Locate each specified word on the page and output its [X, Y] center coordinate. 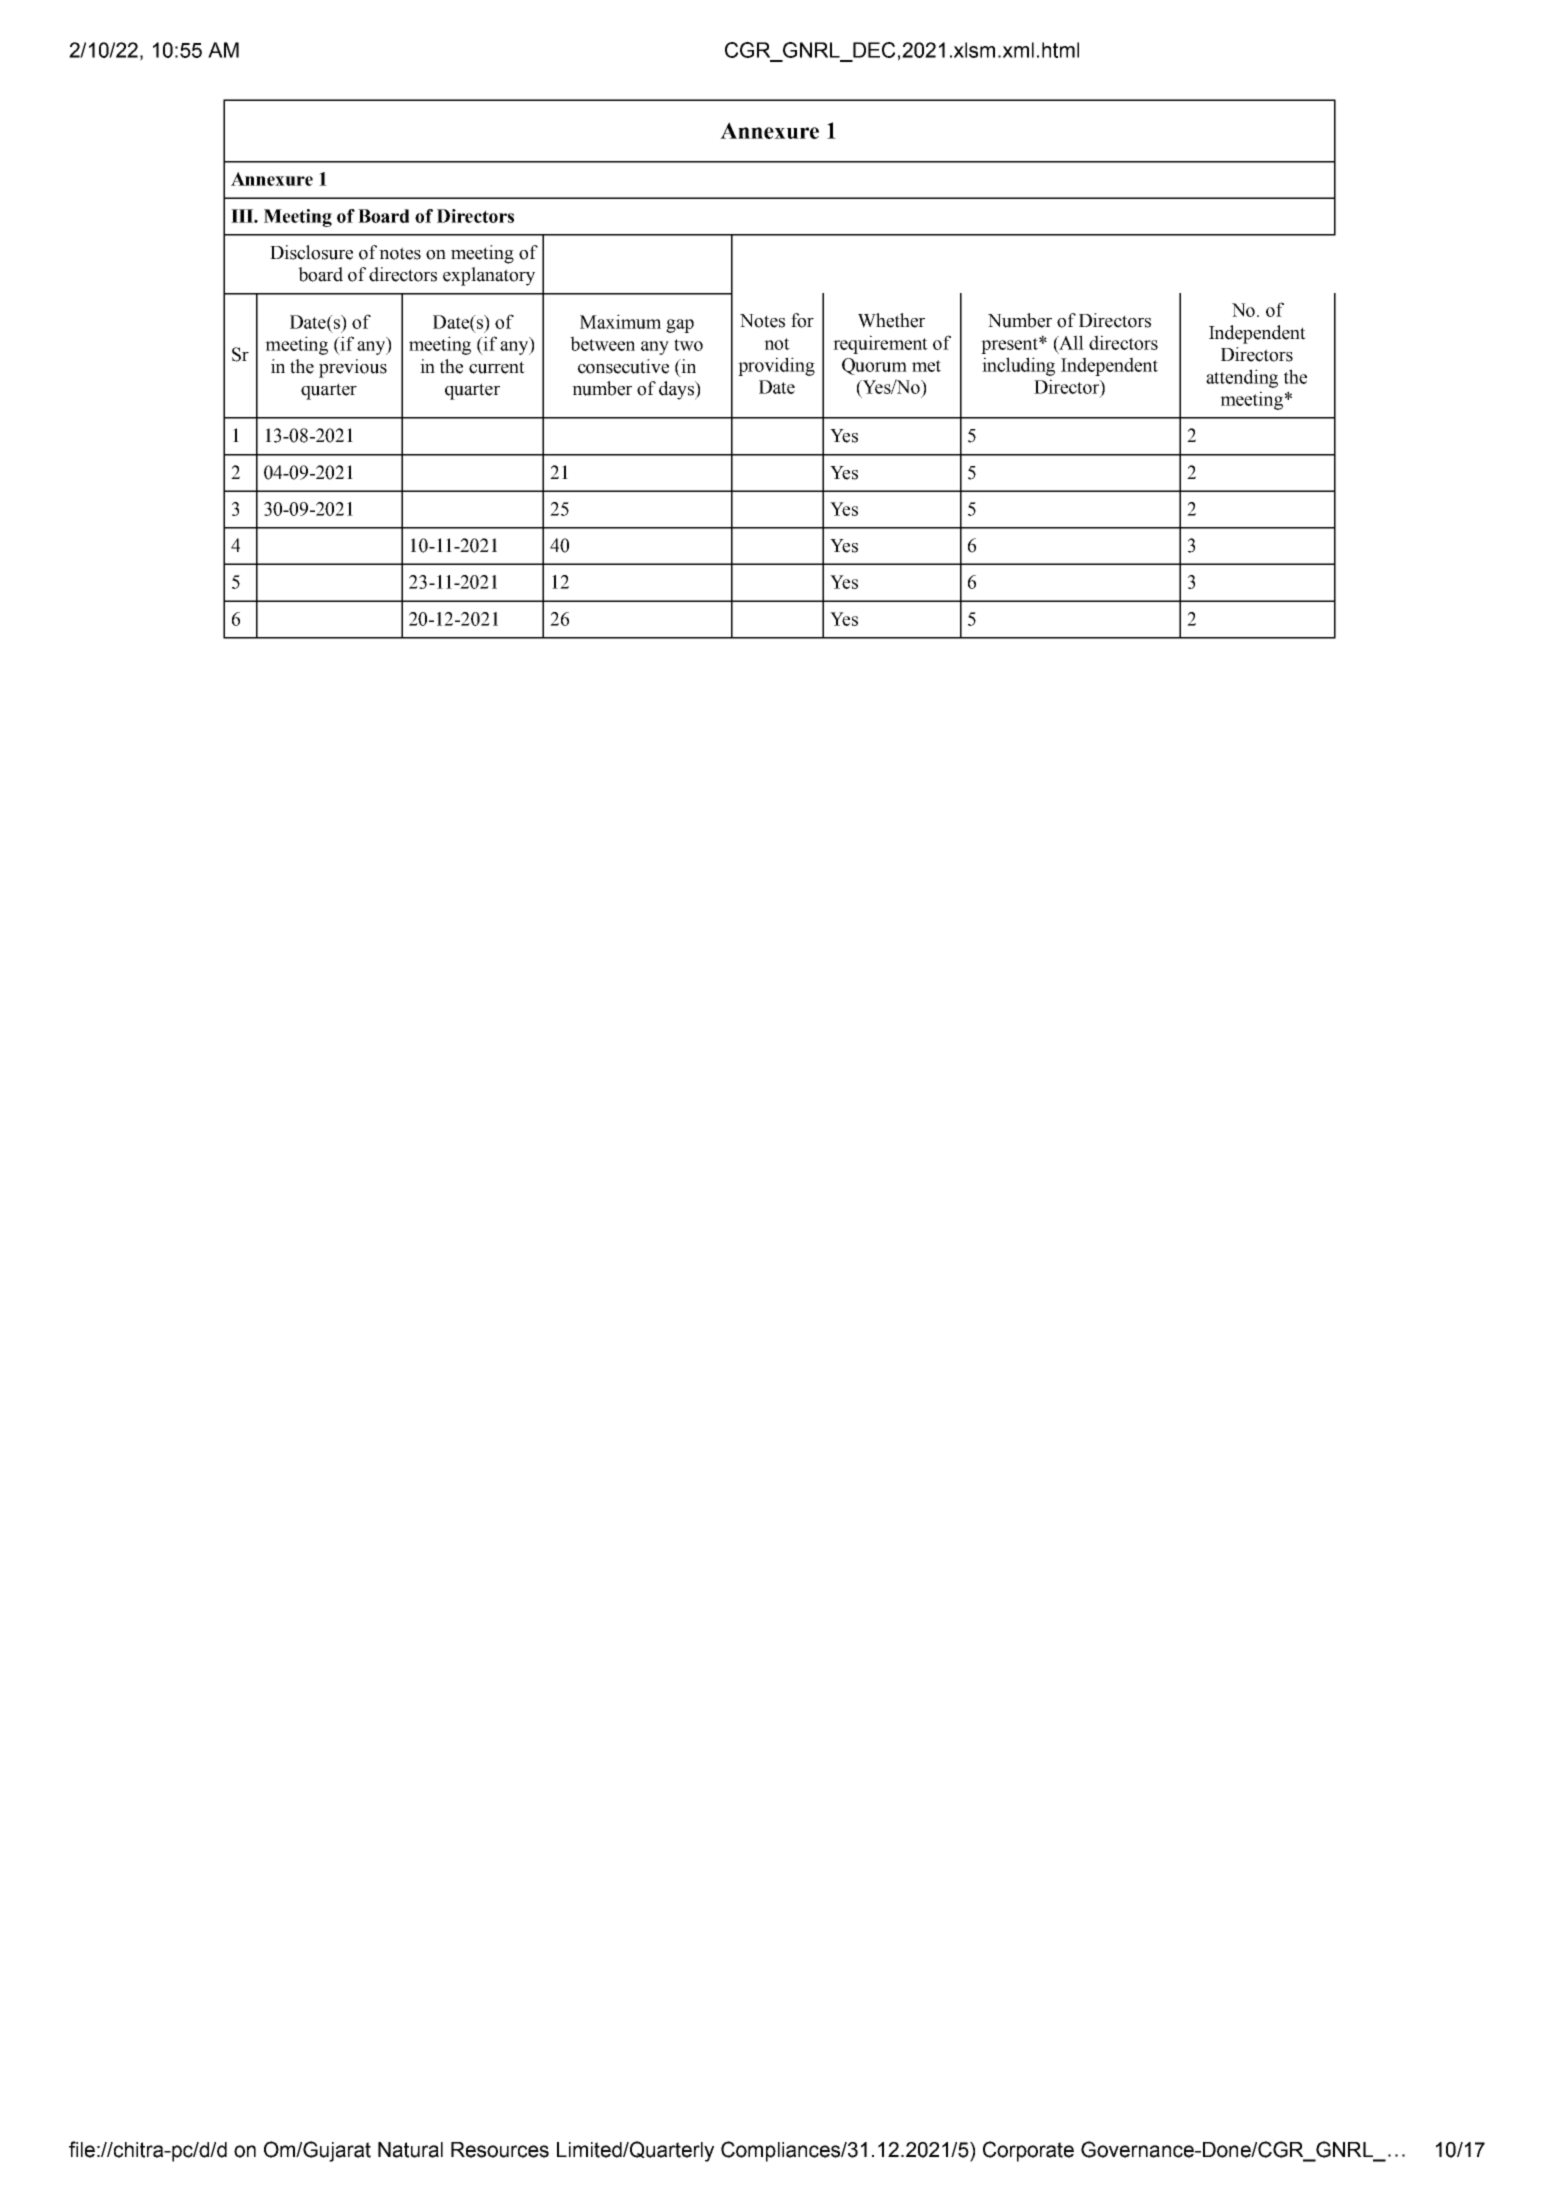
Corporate [1028, 2151]
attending [1242, 378]
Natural [410, 2150]
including [1018, 366]
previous [353, 368]
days [677, 390]
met [926, 366]
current [497, 367]
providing [776, 366]
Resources [500, 2150]
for [802, 320]
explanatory [489, 276]
